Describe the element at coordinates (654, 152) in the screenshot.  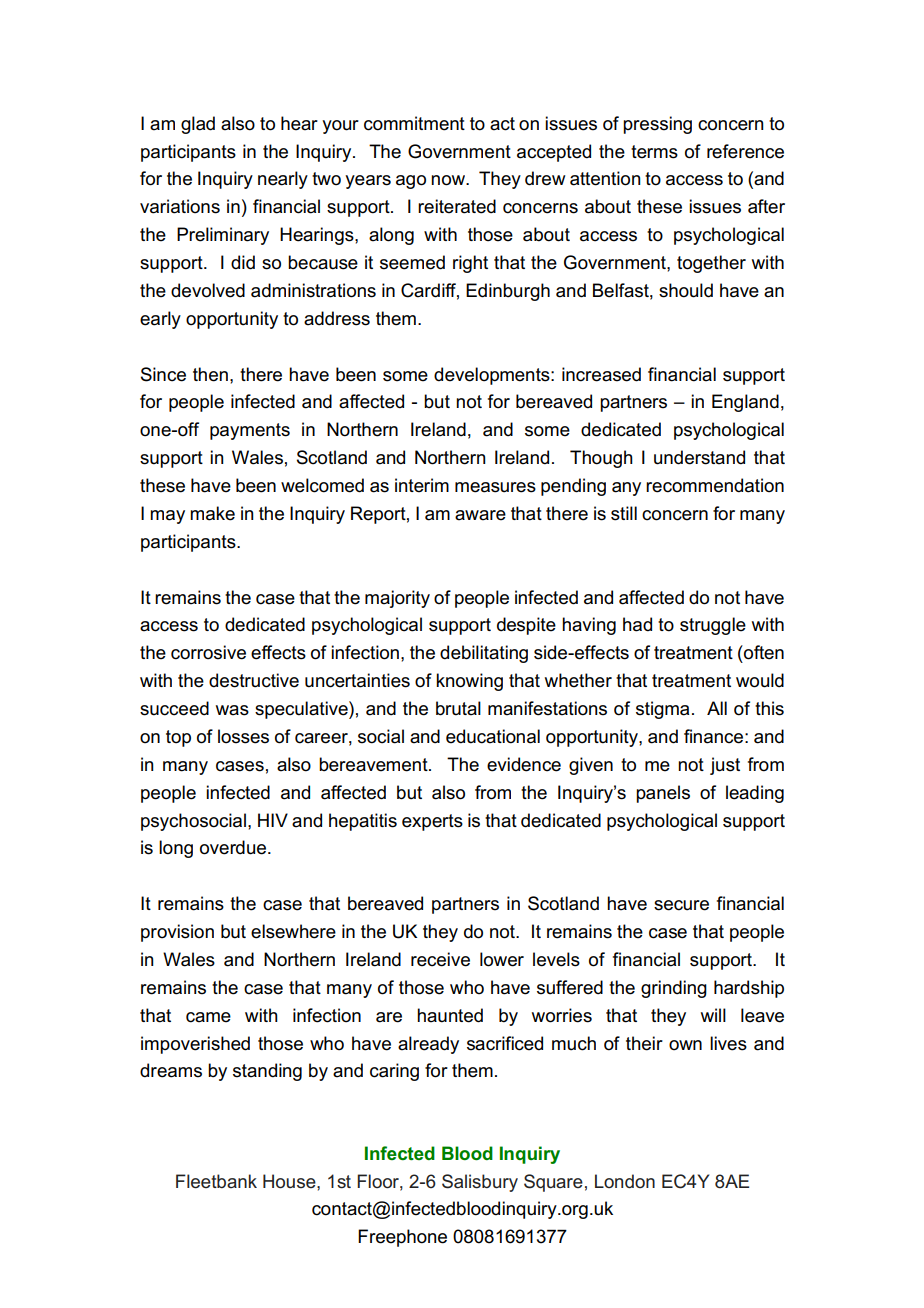
I see `terms` at that location.
